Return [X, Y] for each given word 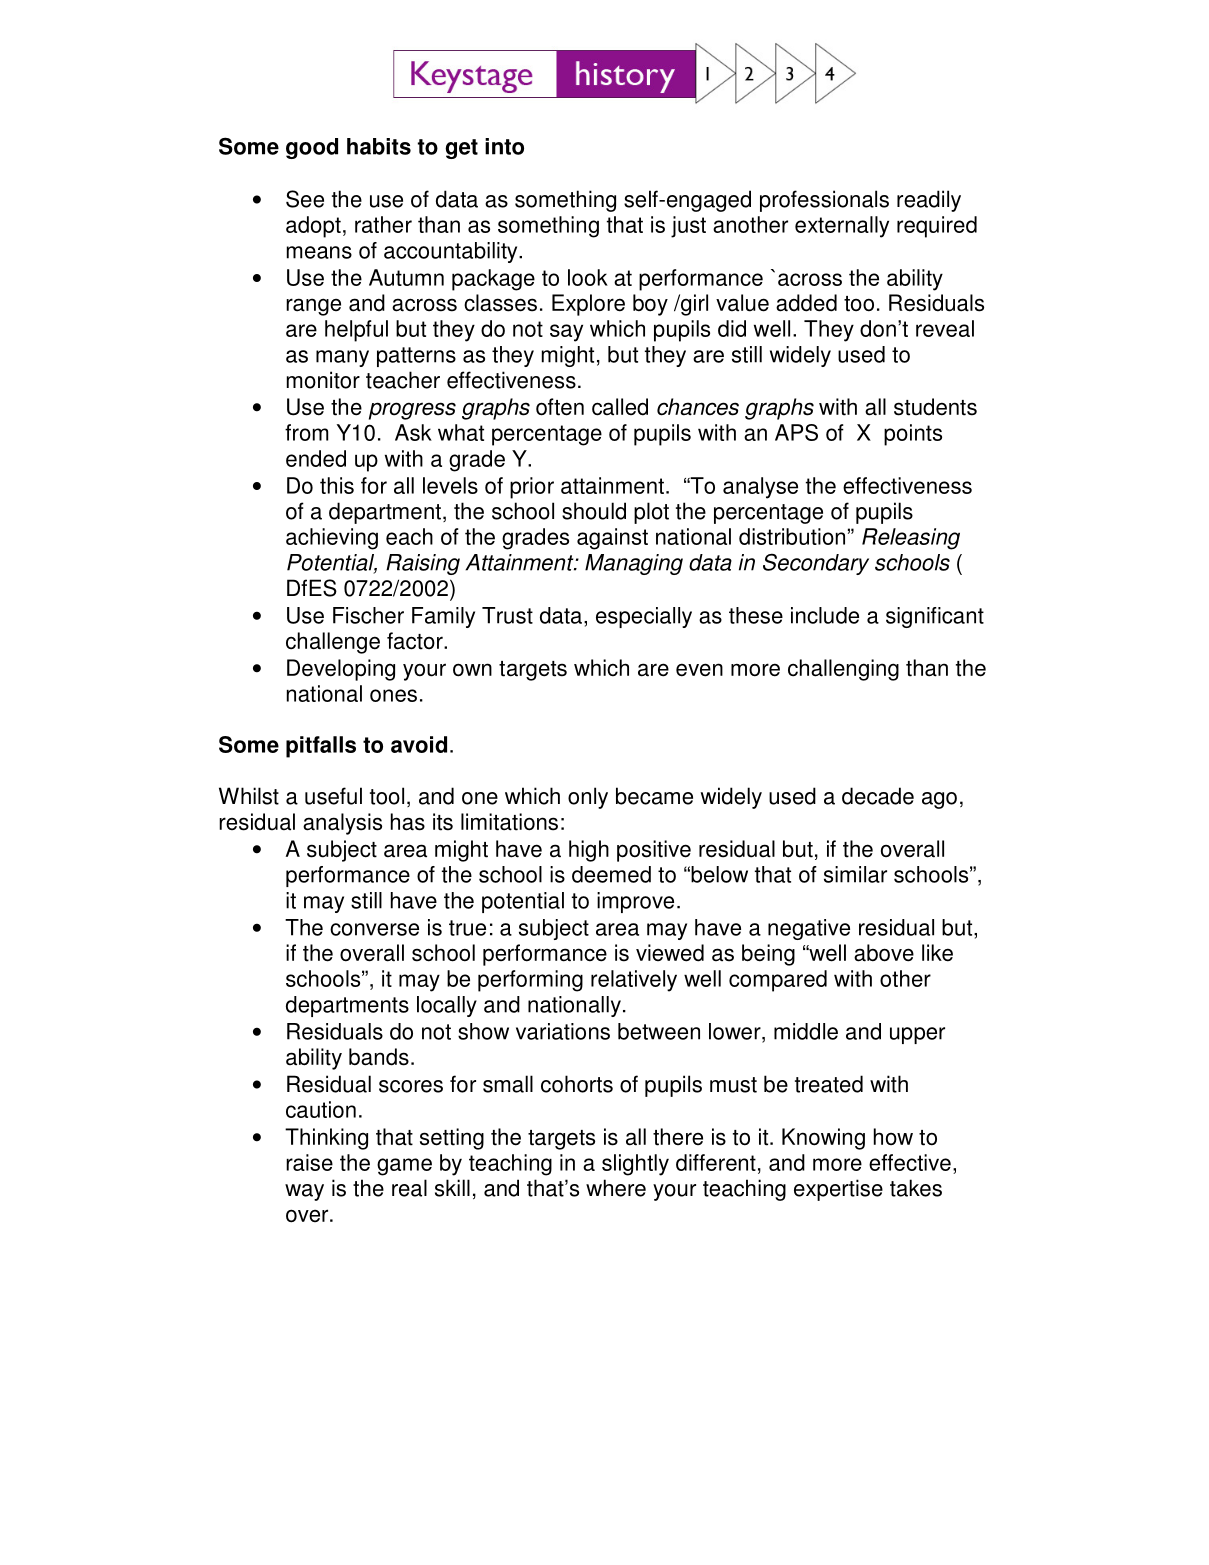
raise [309, 1162]
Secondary [816, 564]
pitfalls [321, 747]
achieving [332, 539]
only [588, 798]
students [935, 407]
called [620, 407]
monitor [323, 380]
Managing [634, 564]
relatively [634, 981]
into [504, 146]
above [884, 953]
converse [374, 929]
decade [878, 796]
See [305, 199]
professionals [824, 201]
